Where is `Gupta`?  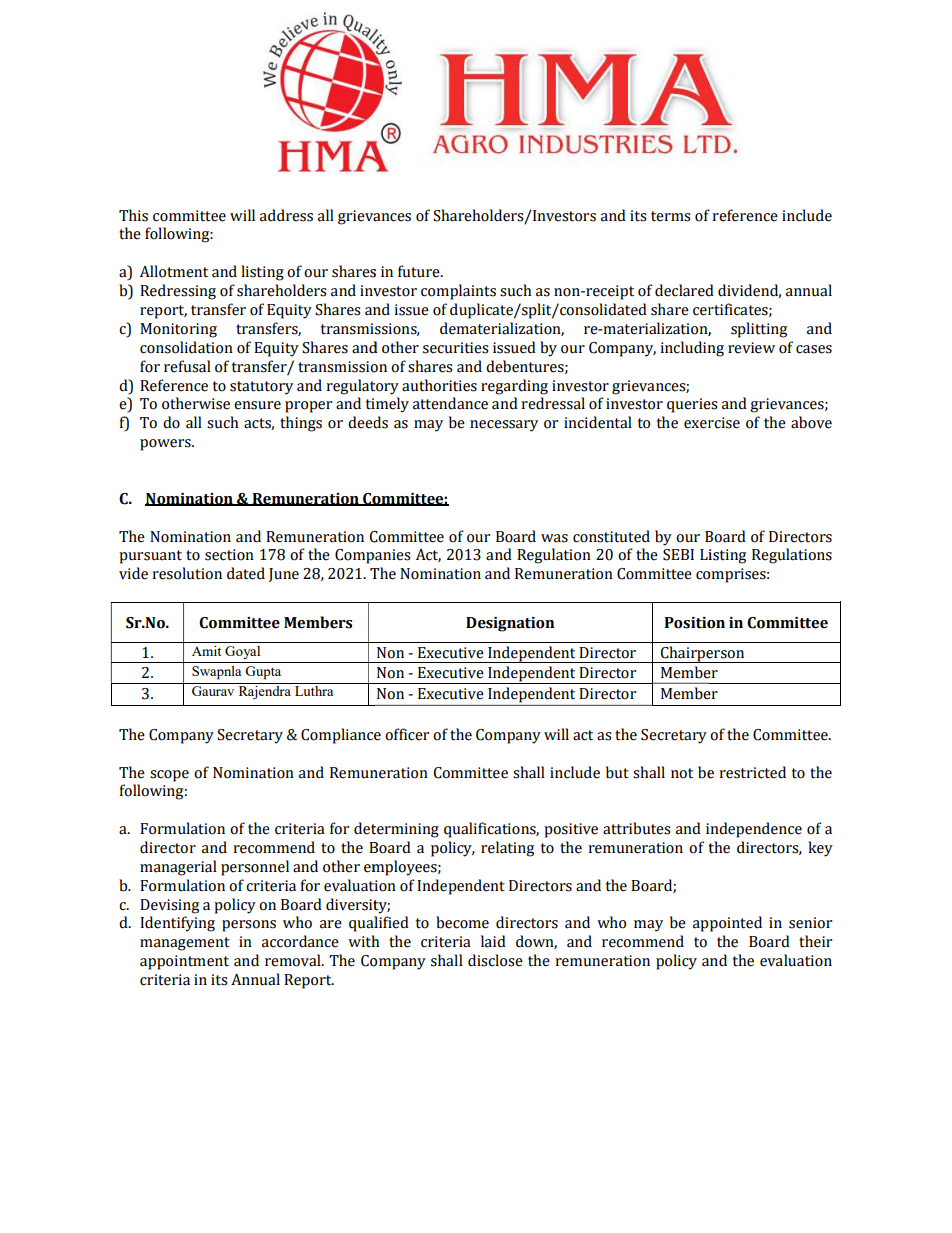 Gupta is located at coordinates (263, 673).
